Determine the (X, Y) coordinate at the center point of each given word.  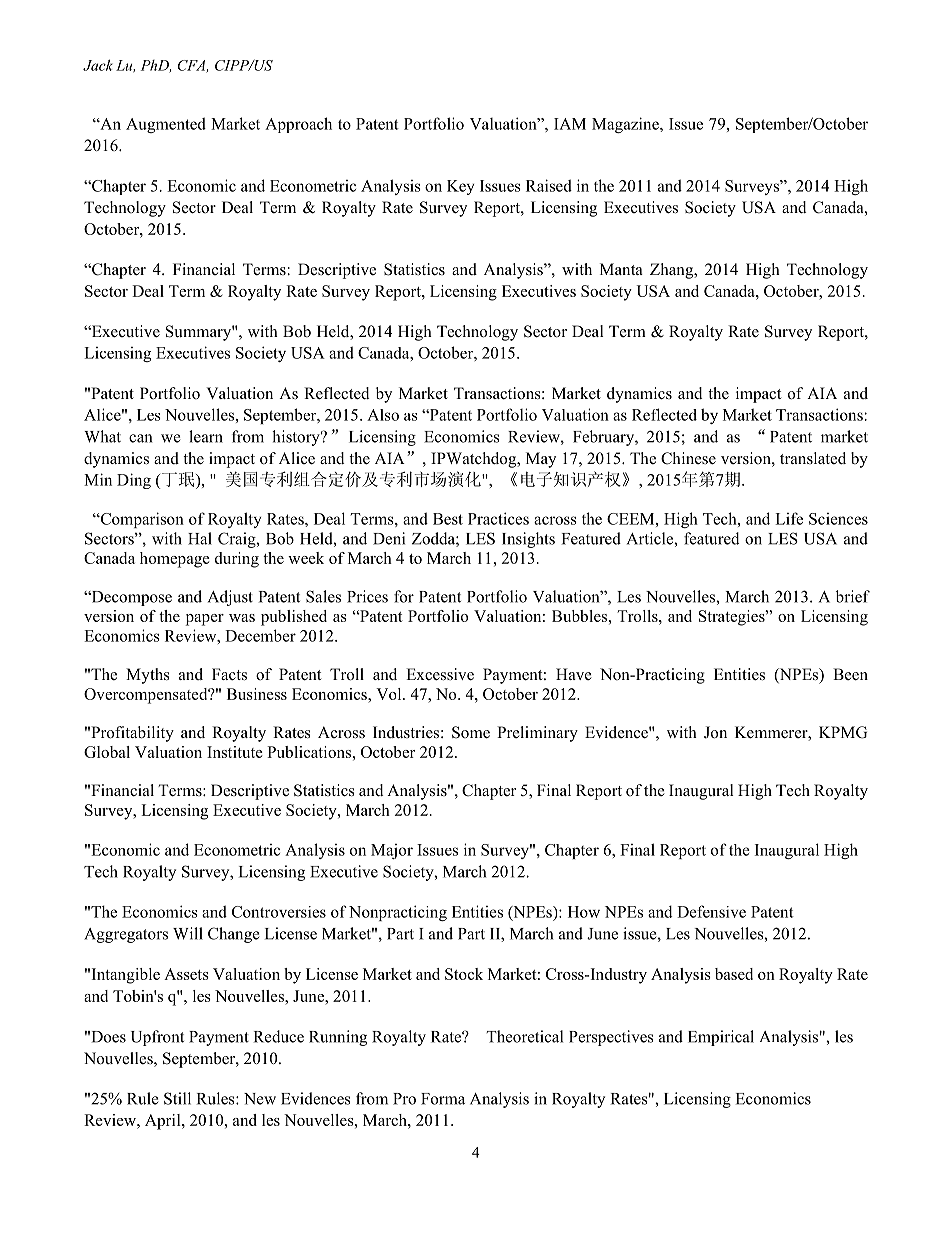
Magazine (626, 125)
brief (853, 596)
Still (177, 1098)
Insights (528, 540)
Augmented (166, 125)
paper (205, 620)
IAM (570, 124)
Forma (443, 1099)
